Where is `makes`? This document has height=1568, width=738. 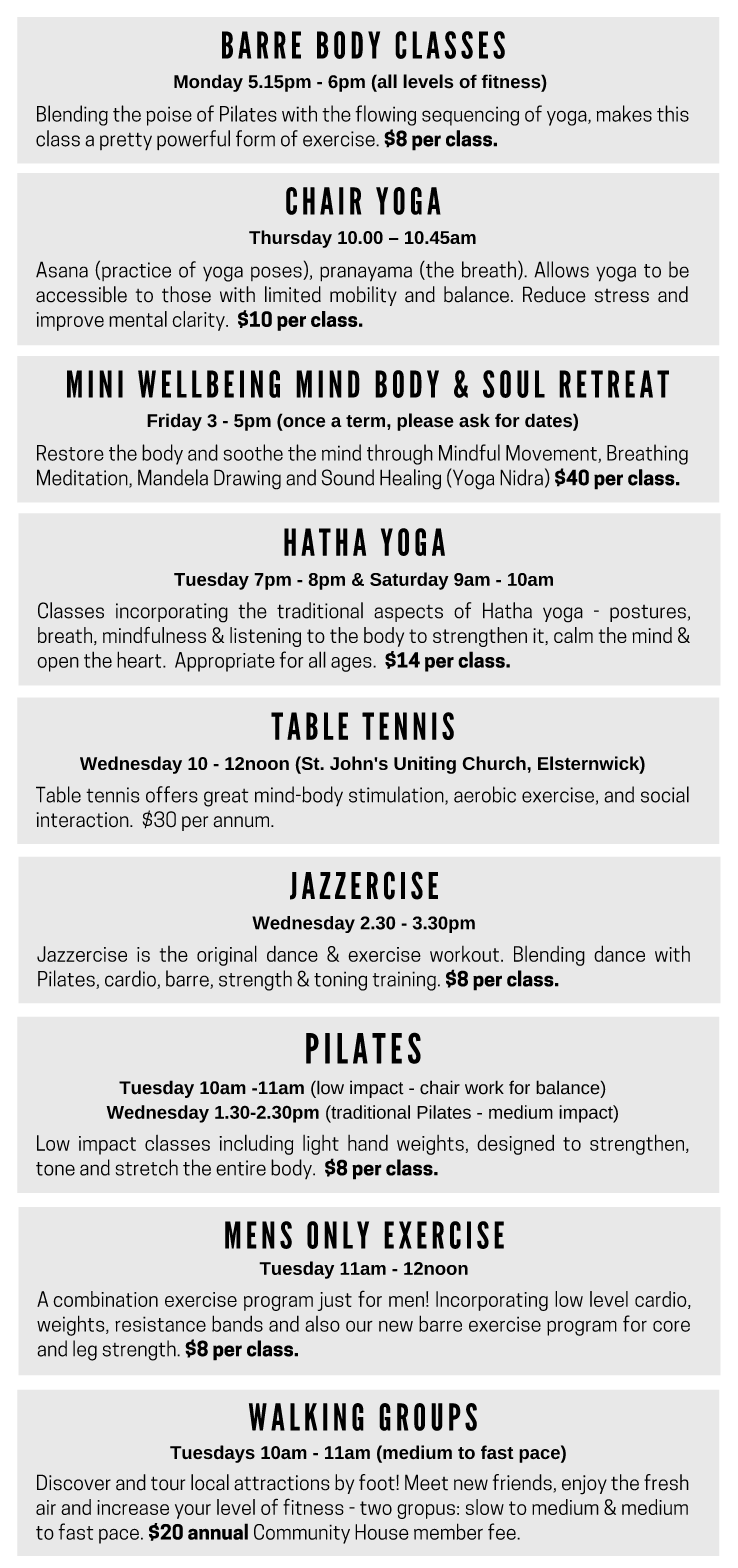
makes is located at coordinates (624, 113).
